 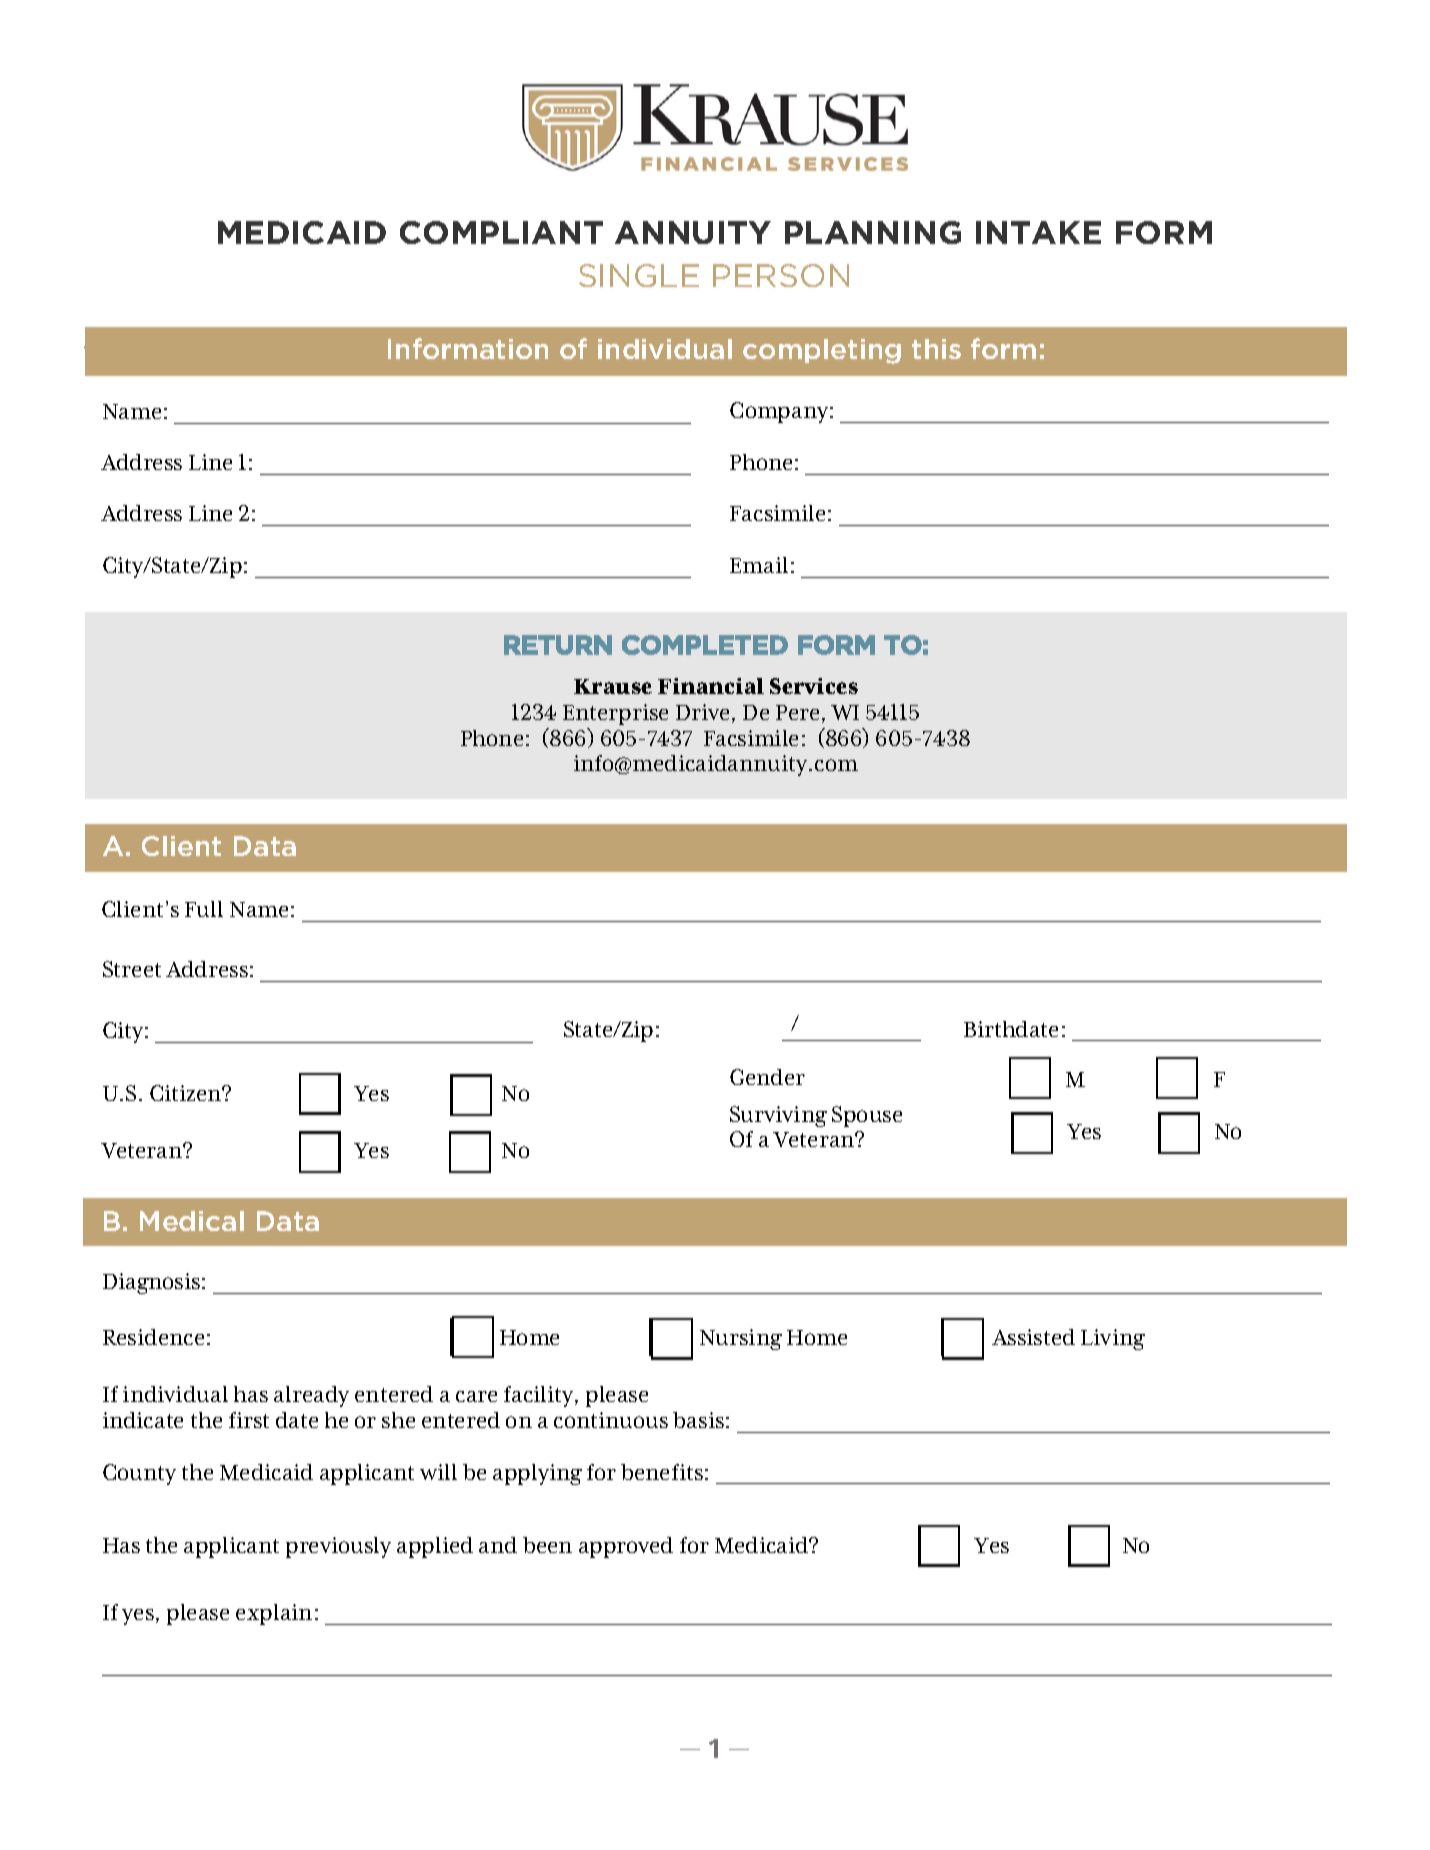 I want to click on INTAKE, so click(x=1038, y=232).
